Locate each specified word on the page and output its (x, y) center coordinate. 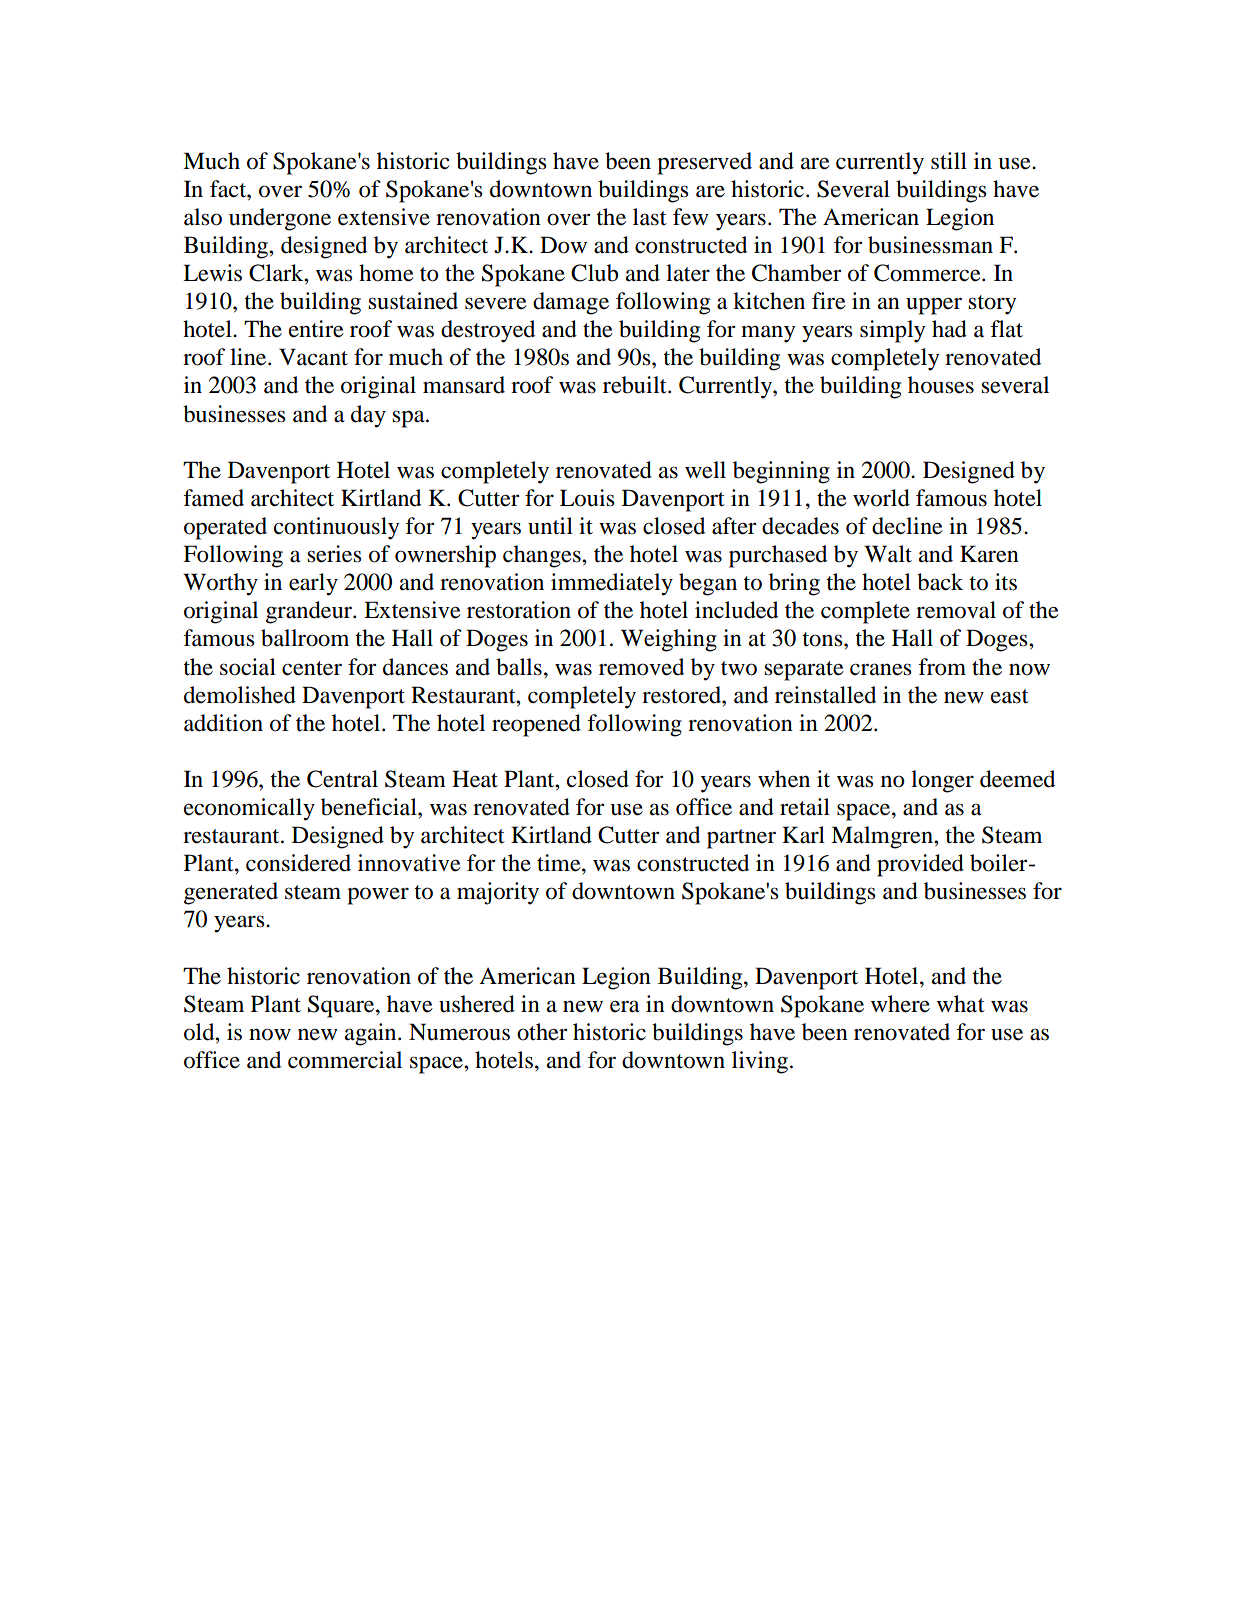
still (949, 161)
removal (956, 610)
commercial (345, 1060)
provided (920, 865)
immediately (612, 584)
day (368, 416)
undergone (280, 219)
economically (249, 809)
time (560, 863)
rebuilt (636, 385)
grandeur (310, 612)
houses (941, 385)
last (650, 217)
